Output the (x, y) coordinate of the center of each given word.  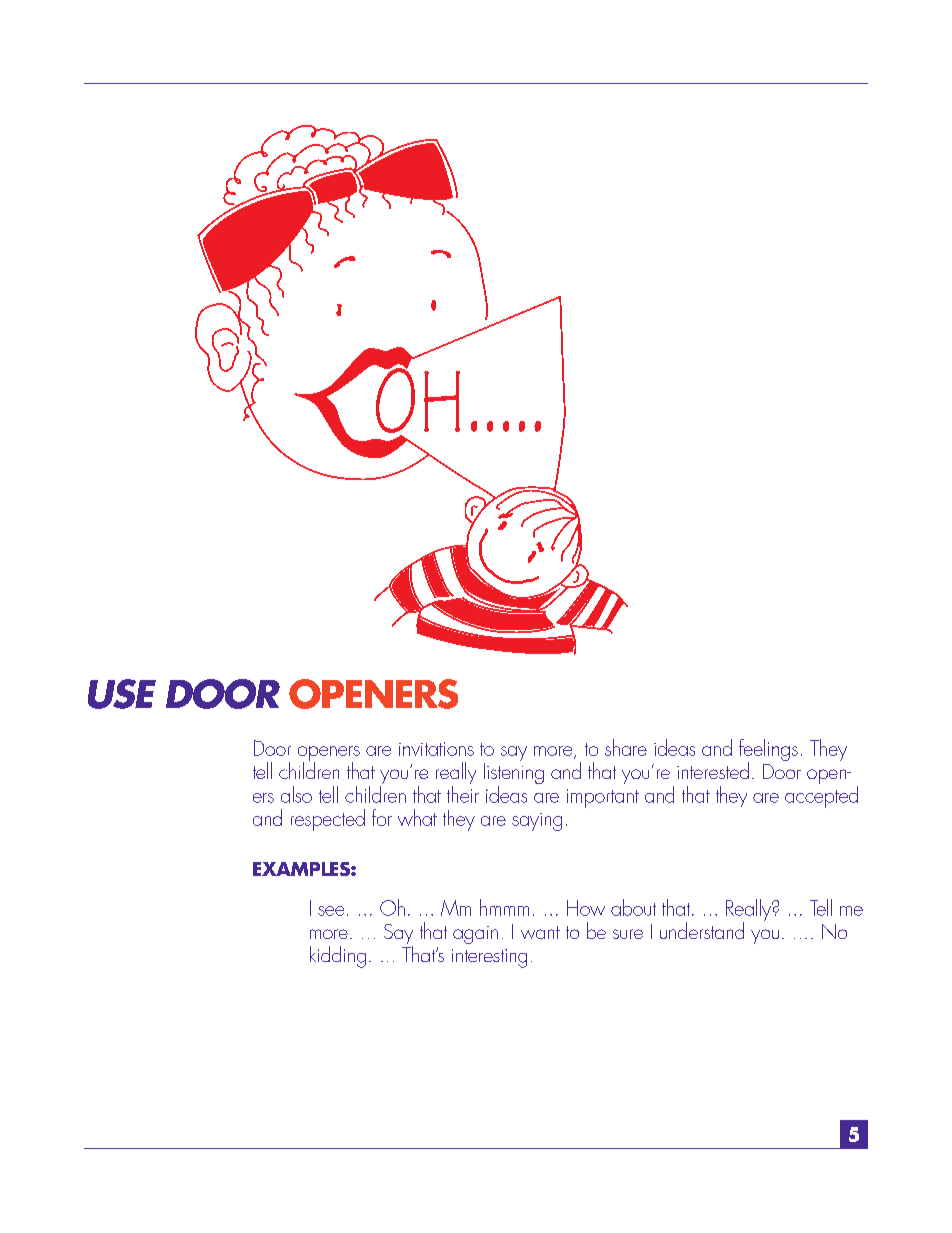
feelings (768, 751)
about (633, 907)
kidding (338, 957)
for (382, 817)
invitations (436, 749)
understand (702, 930)
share (626, 747)
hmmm (504, 907)
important (603, 798)
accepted (821, 795)
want (540, 932)
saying (537, 822)
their (463, 793)
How (586, 908)
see (331, 911)
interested (713, 770)
